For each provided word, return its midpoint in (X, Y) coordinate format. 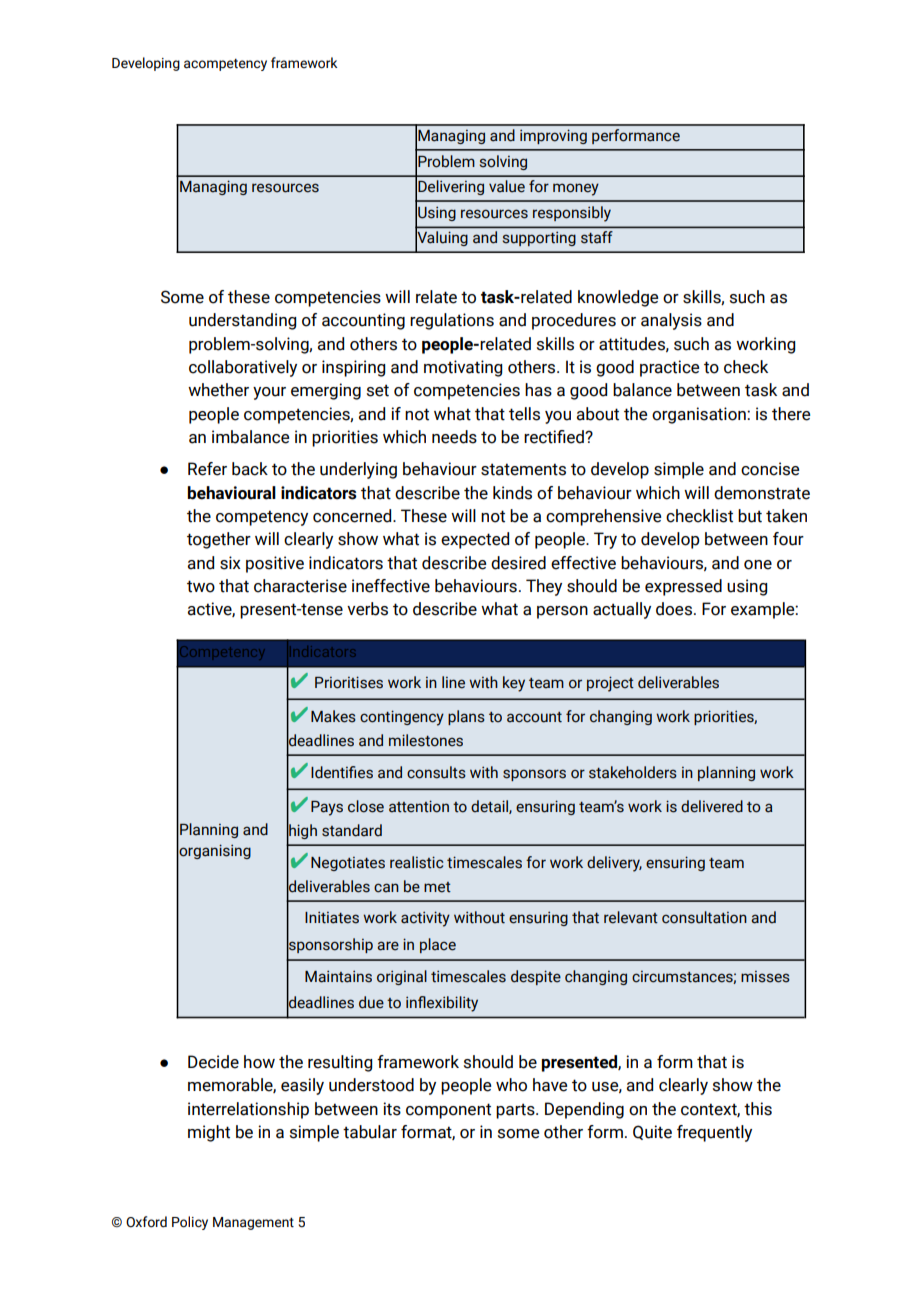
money (576, 189)
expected (475, 540)
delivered (712, 806)
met (437, 887)
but (750, 516)
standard (352, 830)
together (219, 540)
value (507, 186)
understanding (242, 321)
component (448, 1111)
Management (253, 1223)
